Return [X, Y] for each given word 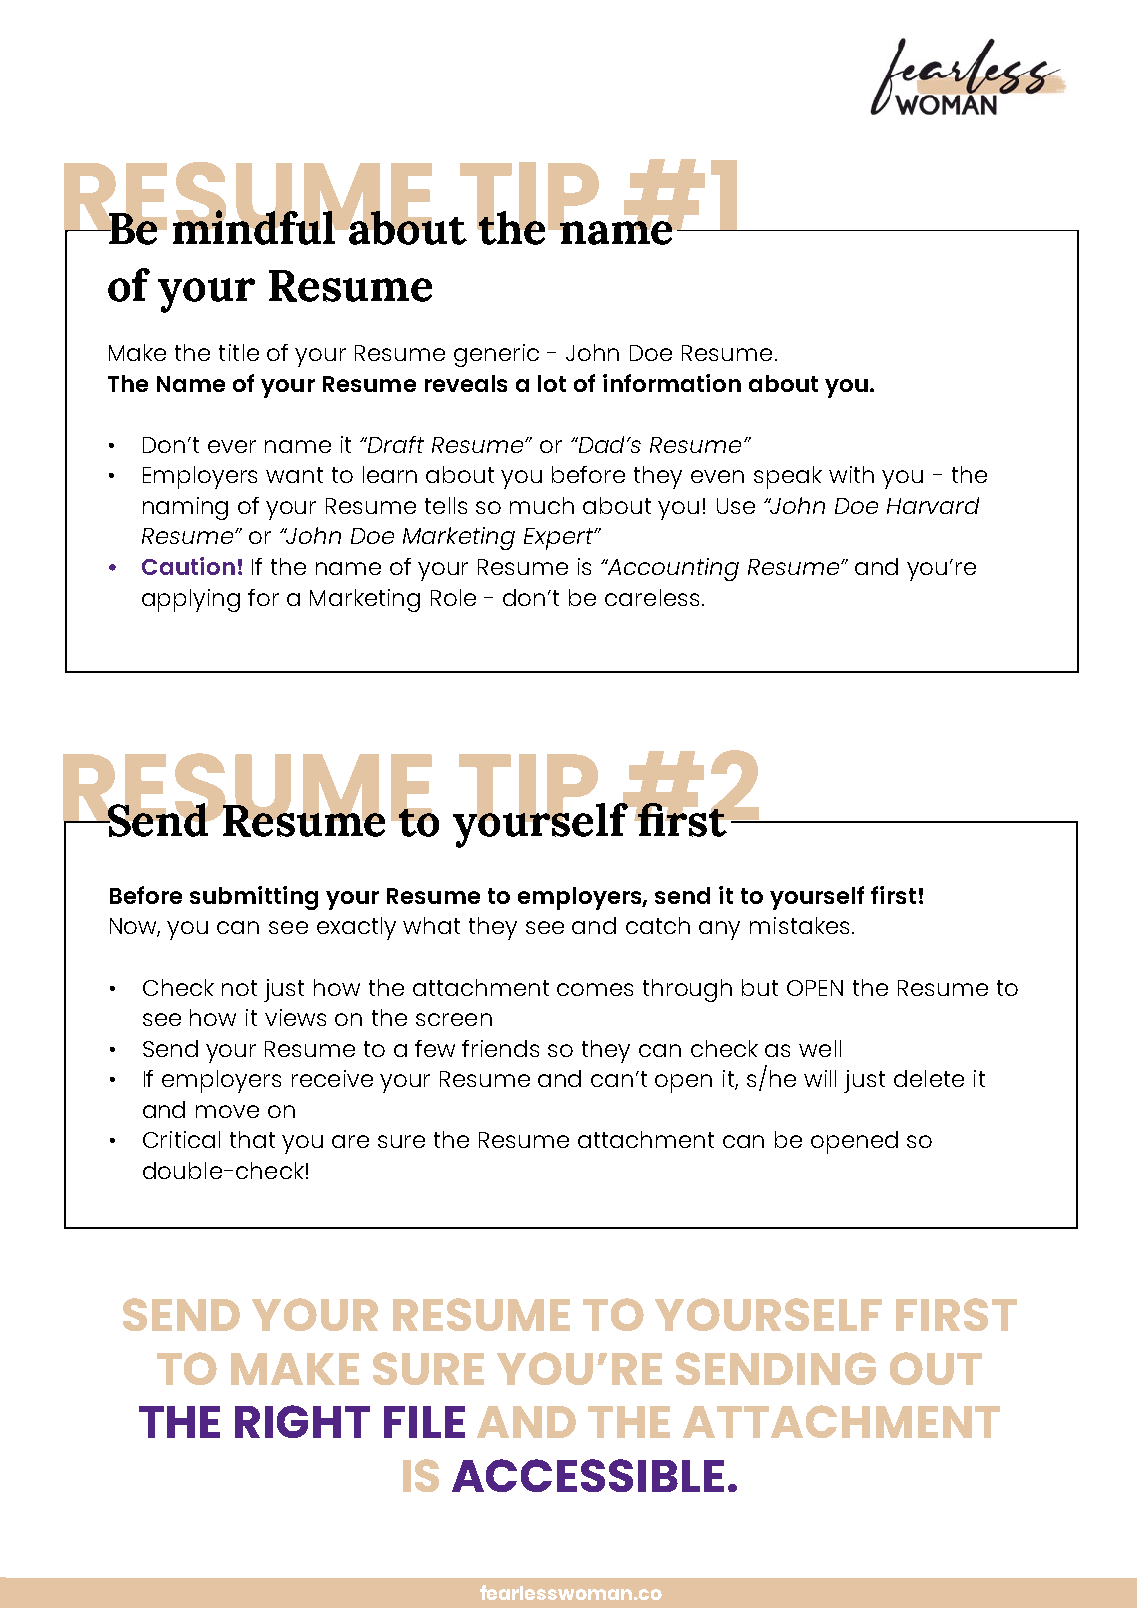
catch [658, 925]
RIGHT [302, 1421]
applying [191, 600]
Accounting [672, 569]
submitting [254, 898]
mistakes [801, 925]
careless [652, 597]
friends [500, 1048]
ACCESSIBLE [588, 1475]
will [820, 1078]
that [252, 1139]
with [851, 474]
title [239, 352]
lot [552, 383]
